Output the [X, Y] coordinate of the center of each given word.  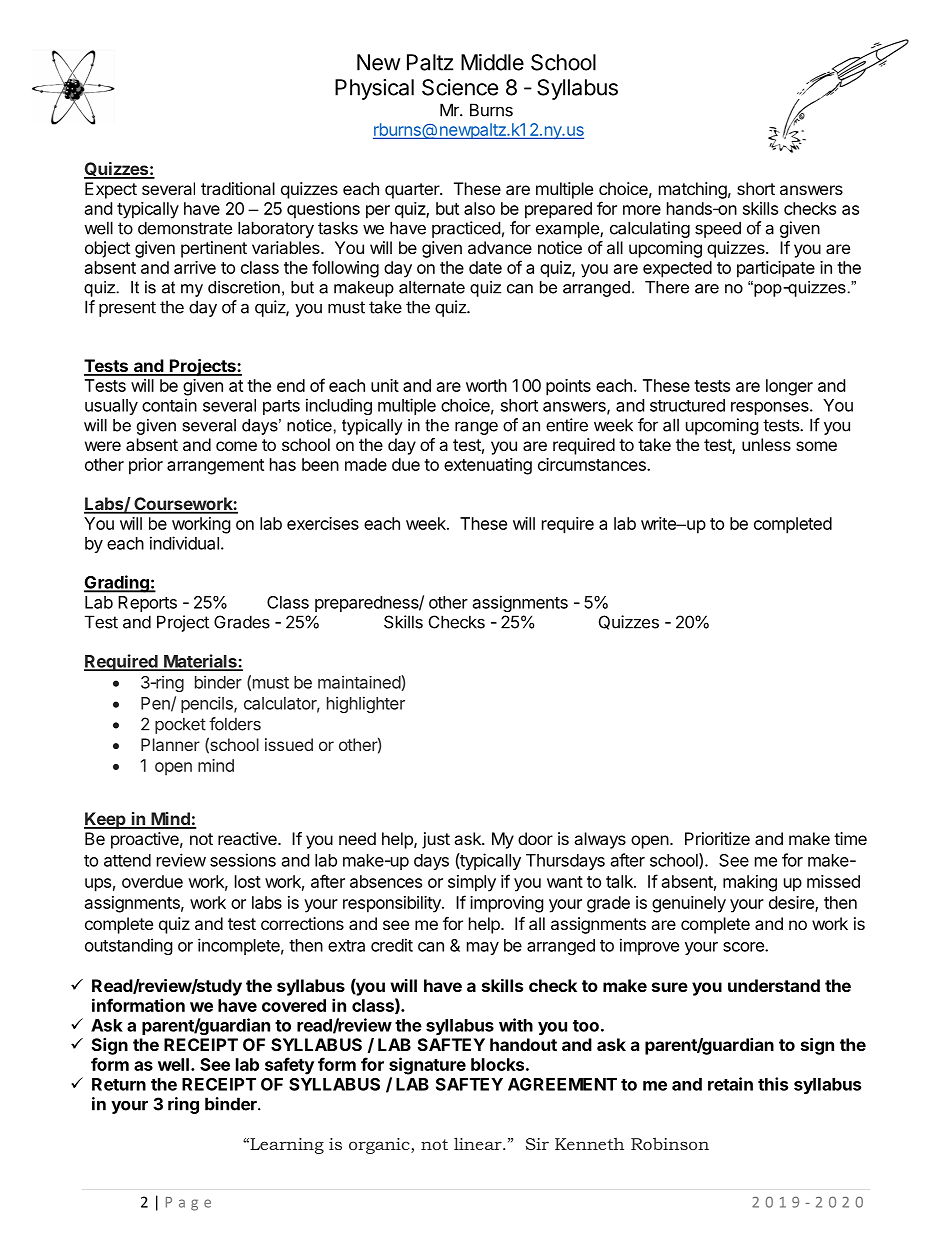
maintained [360, 682]
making [750, 883]
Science [460, 87]
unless [766, 444]
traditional [238, 188]
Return [119, 1084]
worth [486, 385]
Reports [147, 604]
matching [693, 190]
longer [789, 387]
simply [472, 883]
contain [169, 405]
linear [479, 1143]
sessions [243, 860]
